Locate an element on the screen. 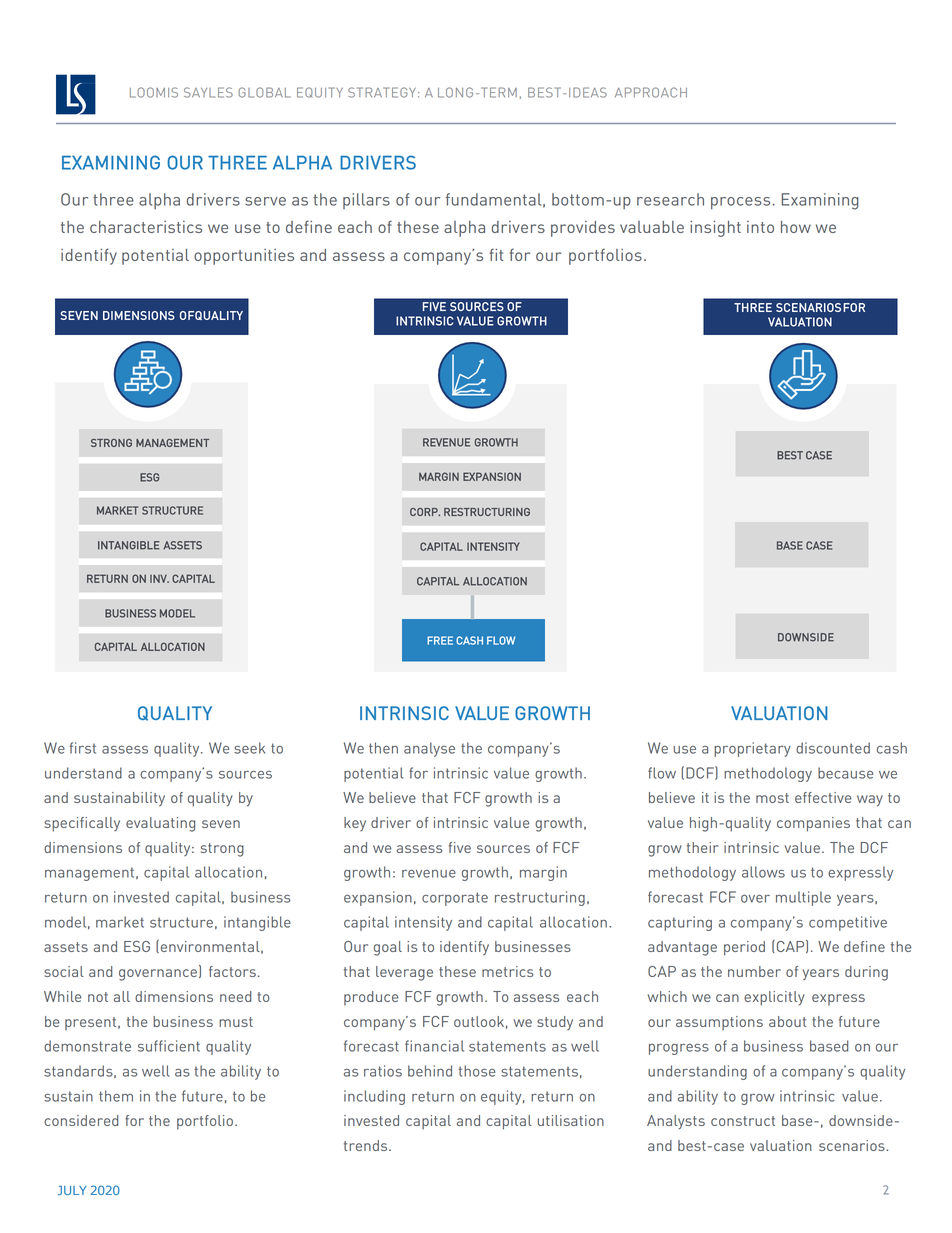 The width and height of the screenshot is (952, 1233). process is located at coordinates (742, 203).
